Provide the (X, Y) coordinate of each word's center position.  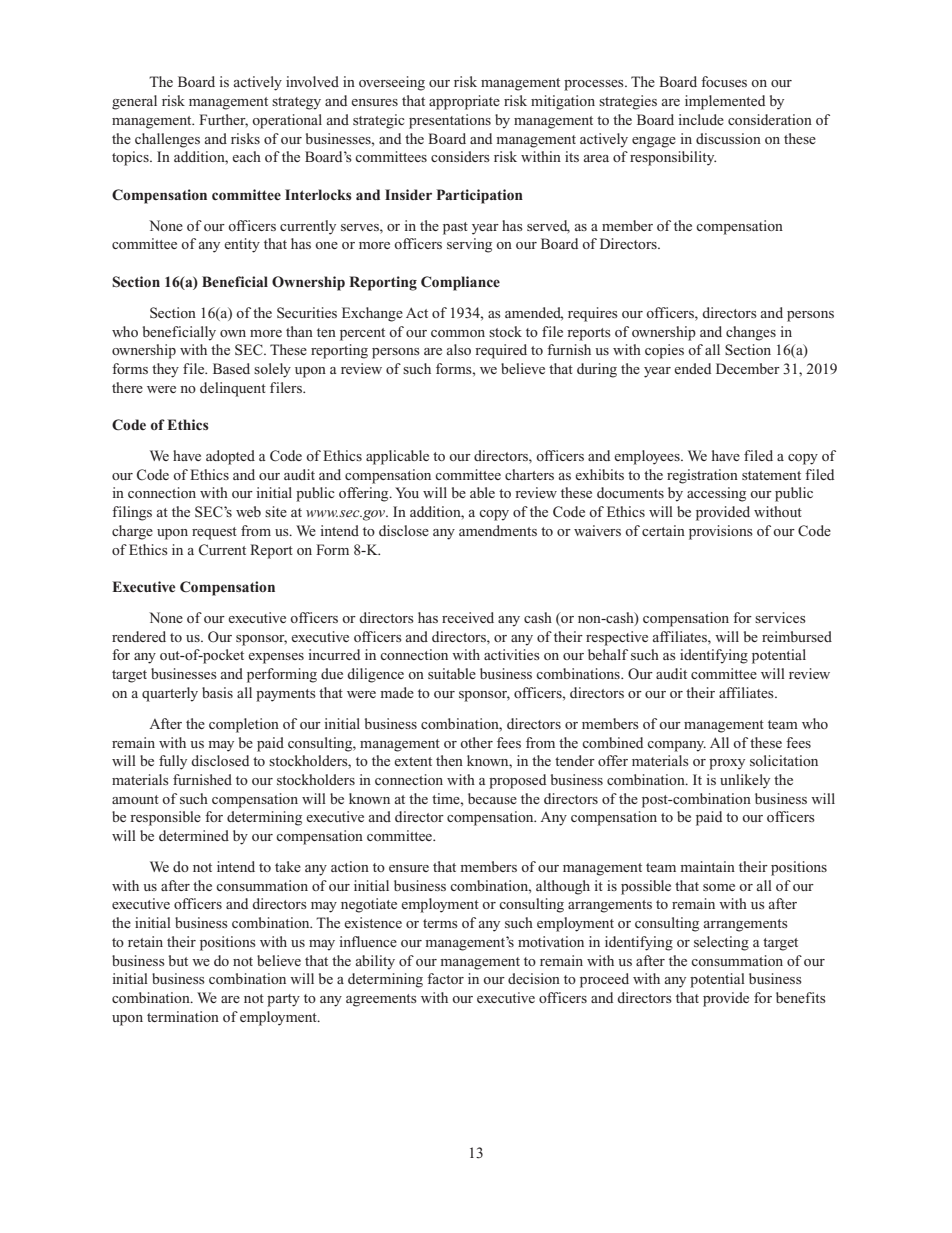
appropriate (464, 102)
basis (217, 692)
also (459, 349)
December (748, 368)
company (676, 746)
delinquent (233, 389)
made (397, 692)
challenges (167, 140)
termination (183, 1016)
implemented (725, 102)
